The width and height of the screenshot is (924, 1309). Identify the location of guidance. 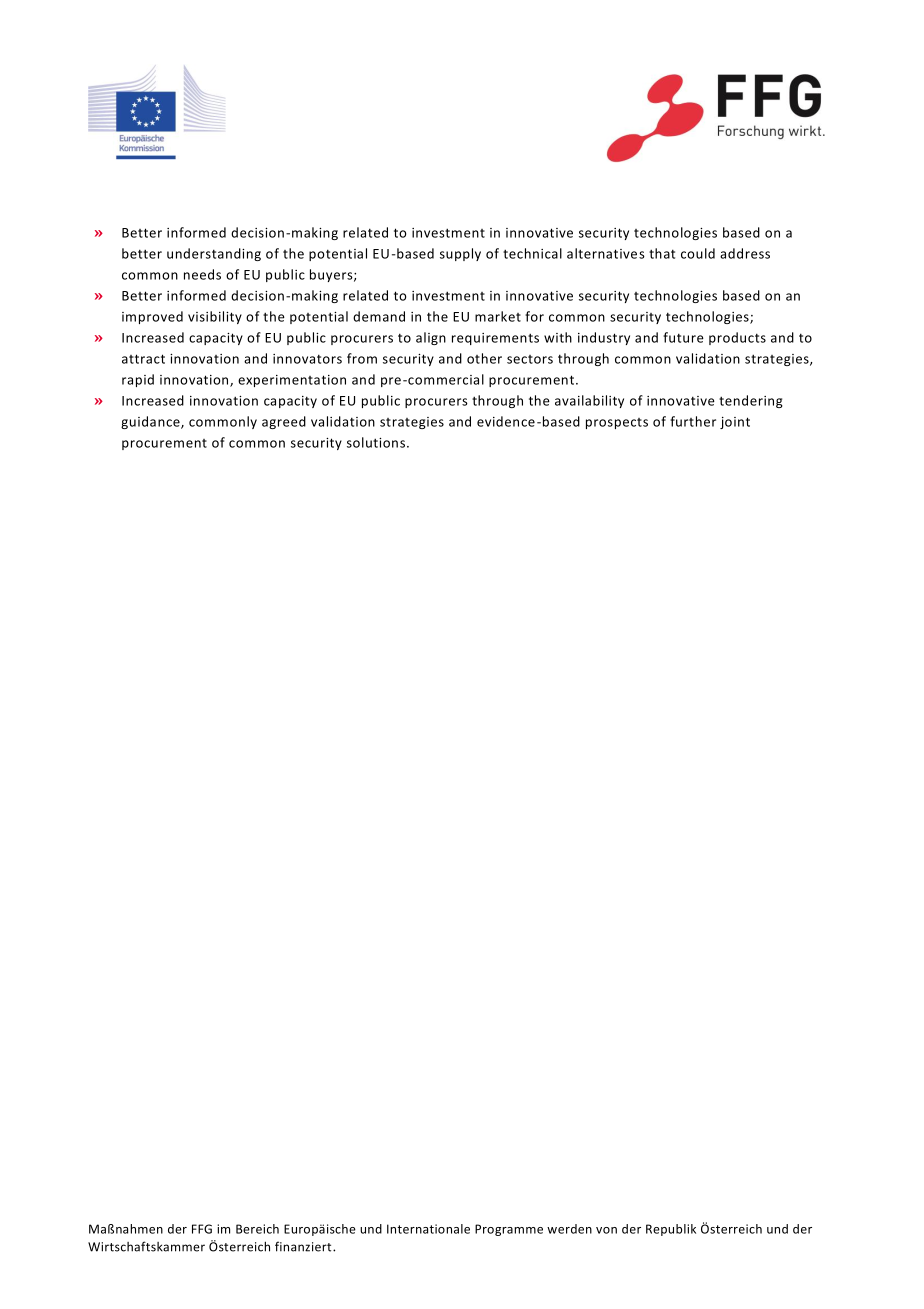
(151, 422).
